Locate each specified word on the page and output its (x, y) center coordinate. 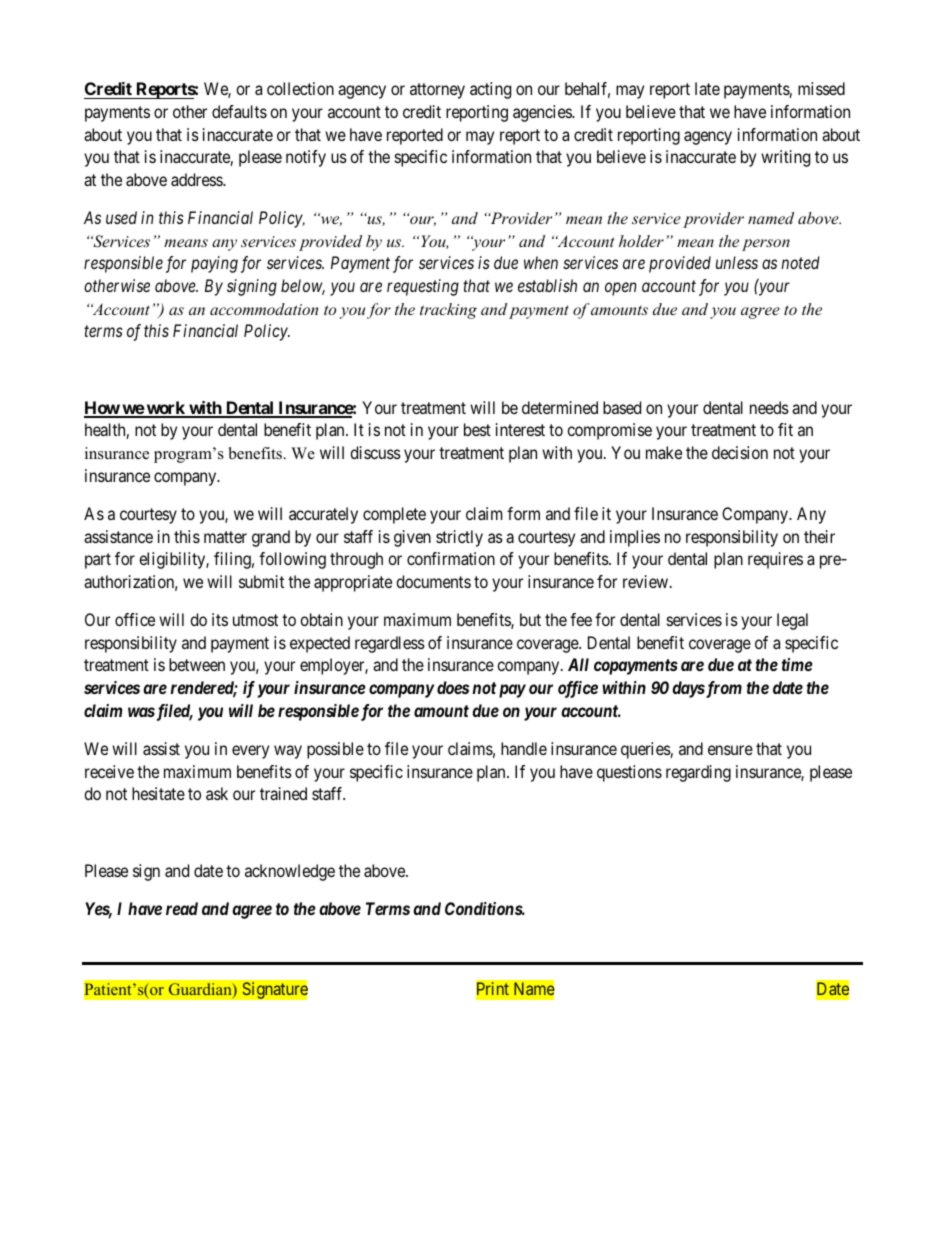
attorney (437, 91)
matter (225, 537)
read (182, 908)
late (707, 88)
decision (740, 452)
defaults (239, 111)
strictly (459, 538)
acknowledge (290, 872)
